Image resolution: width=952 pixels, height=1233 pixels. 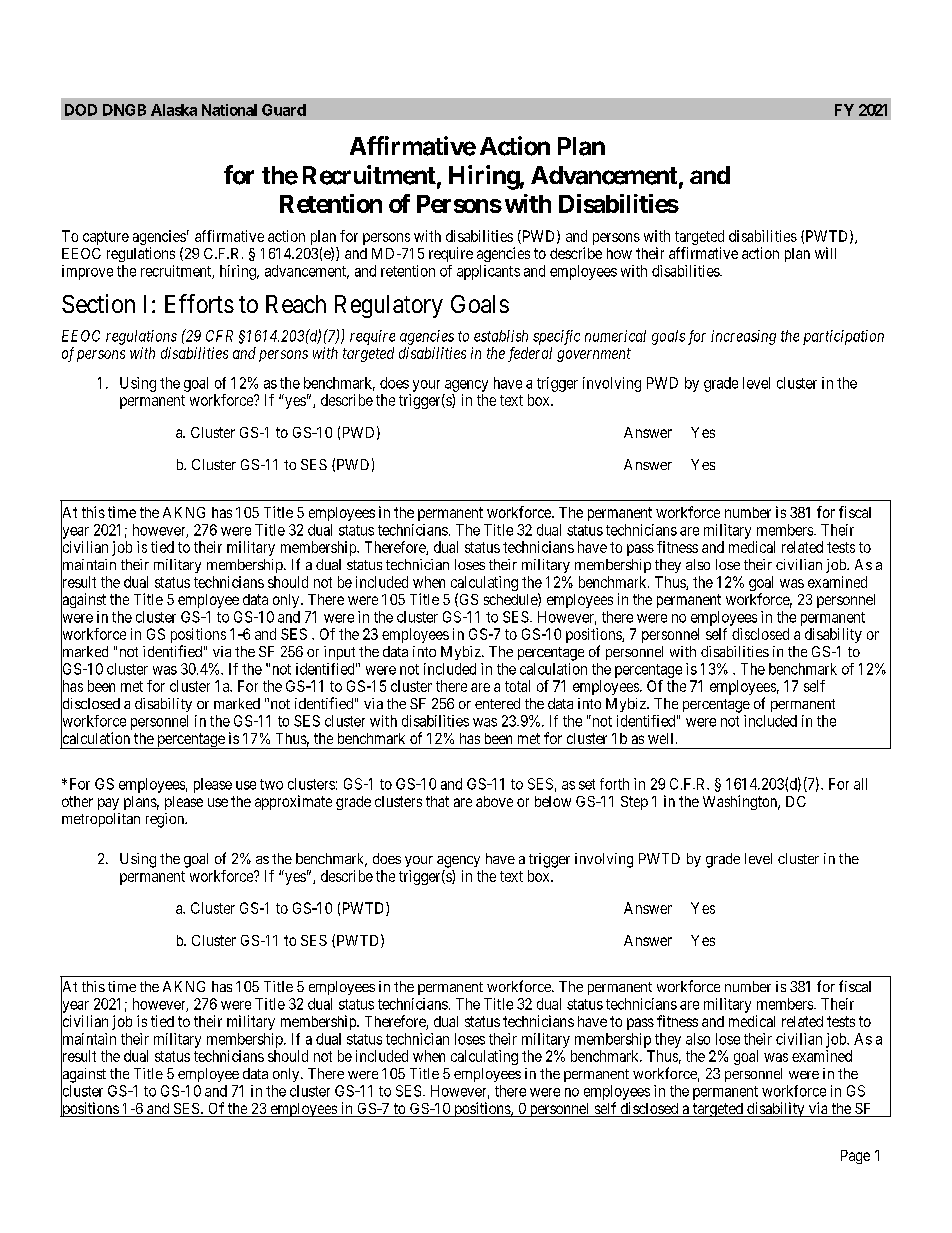 What do you see at coordinates (339, 653) in the page?
I see `input` at bounding box center [339, 653].
